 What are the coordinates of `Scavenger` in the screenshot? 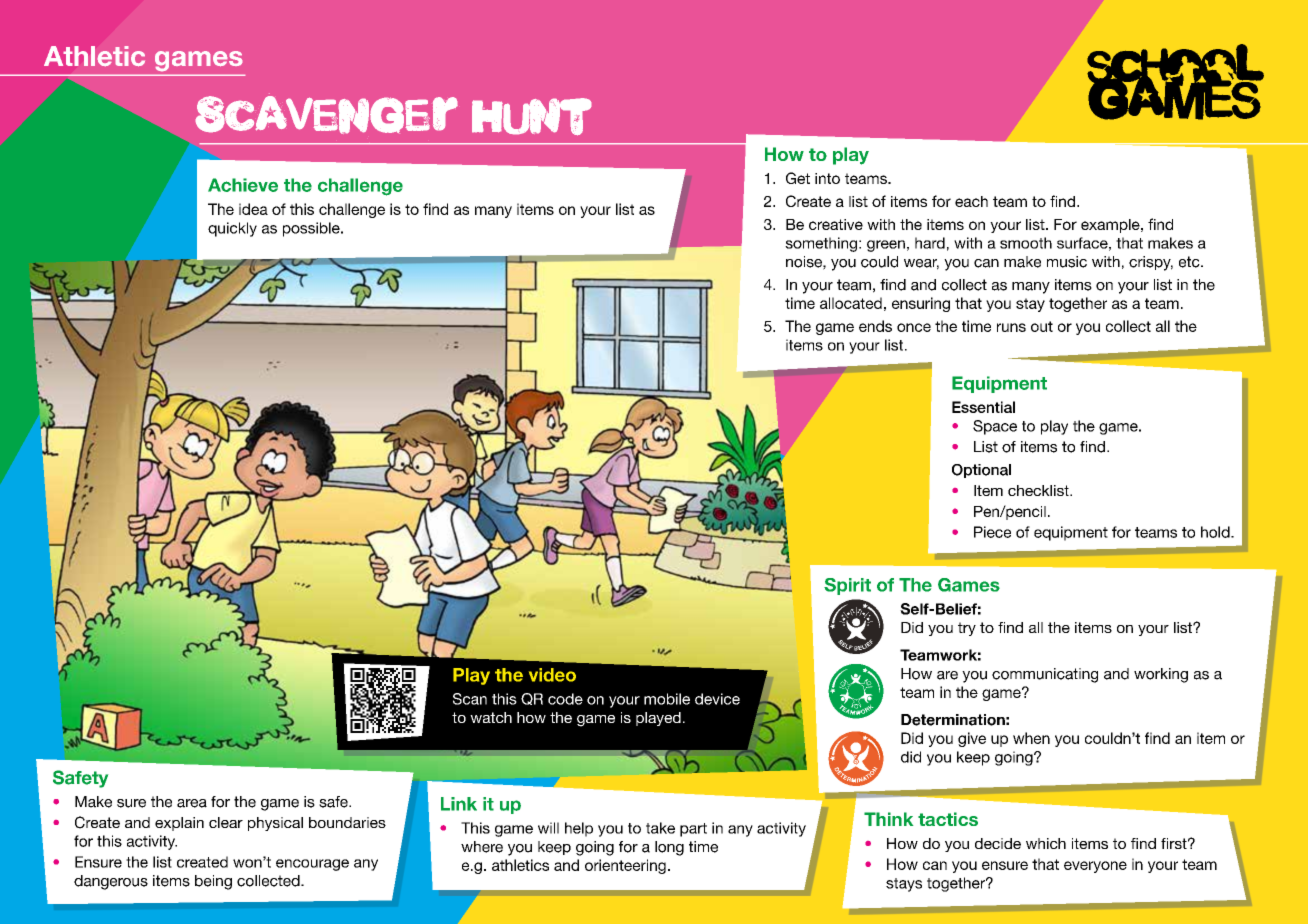 It's located at (331, 119).
